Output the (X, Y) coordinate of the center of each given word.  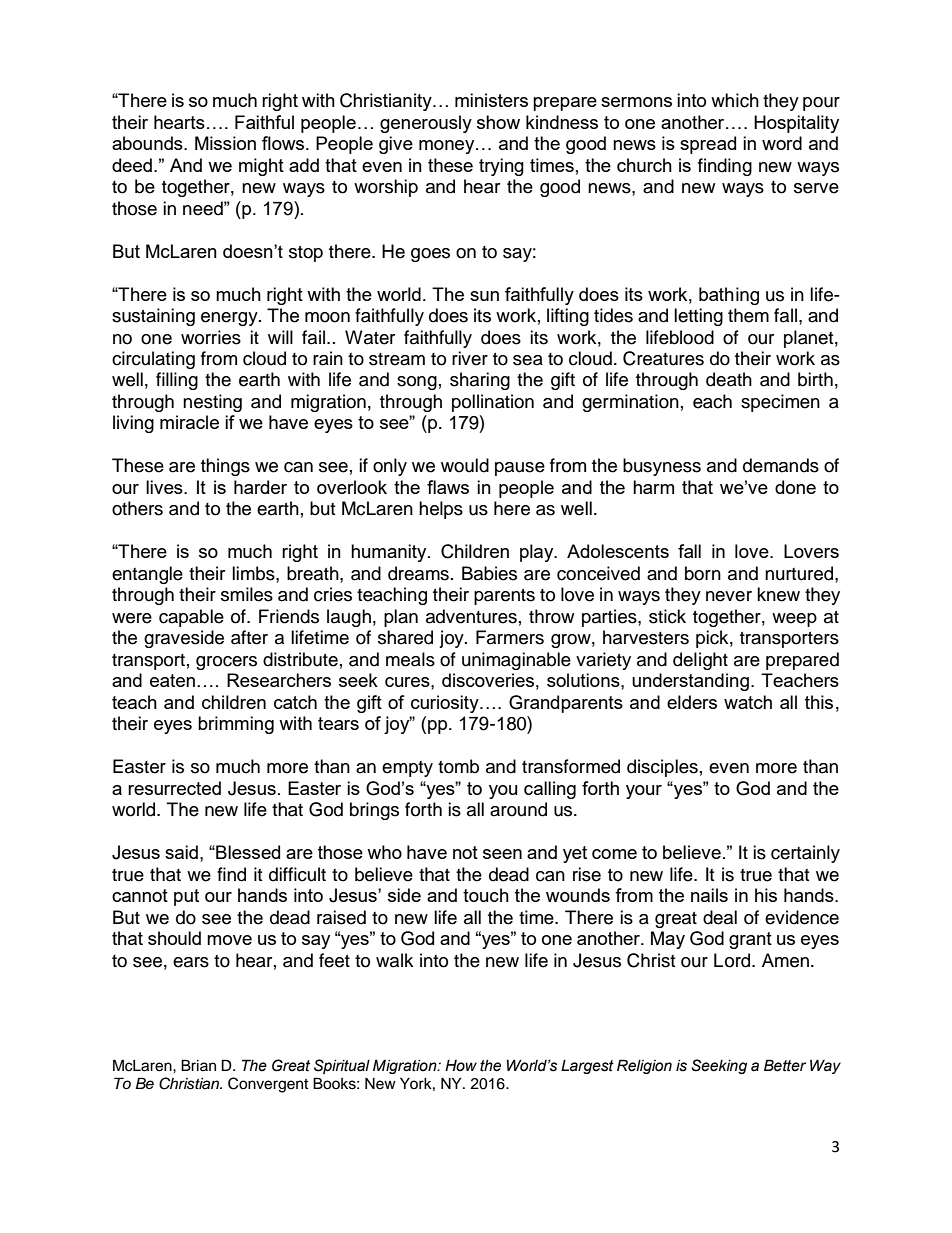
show (498, 122)
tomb (458, 766)
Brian (198, 1065)
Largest (587, 1066)
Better (785, 1065)
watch (748, 702)
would (465, 465)
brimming (236, 725)
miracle (189, 422)
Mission (225, 143)
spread (708, 145)
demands (781, 465)
